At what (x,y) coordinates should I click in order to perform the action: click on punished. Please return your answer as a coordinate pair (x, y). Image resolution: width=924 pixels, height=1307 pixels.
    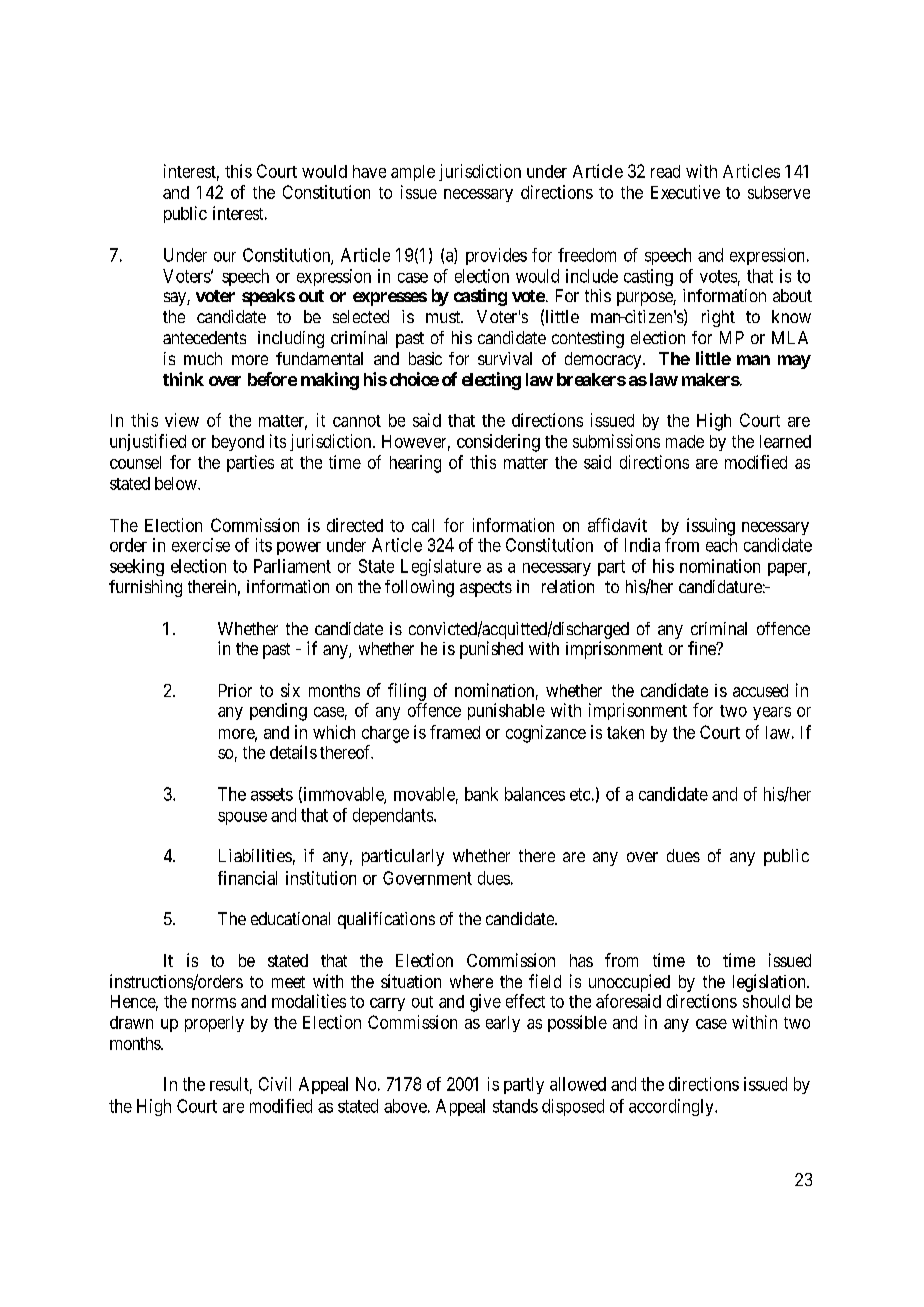
    Looking at the image, I should click on (491, 650).
